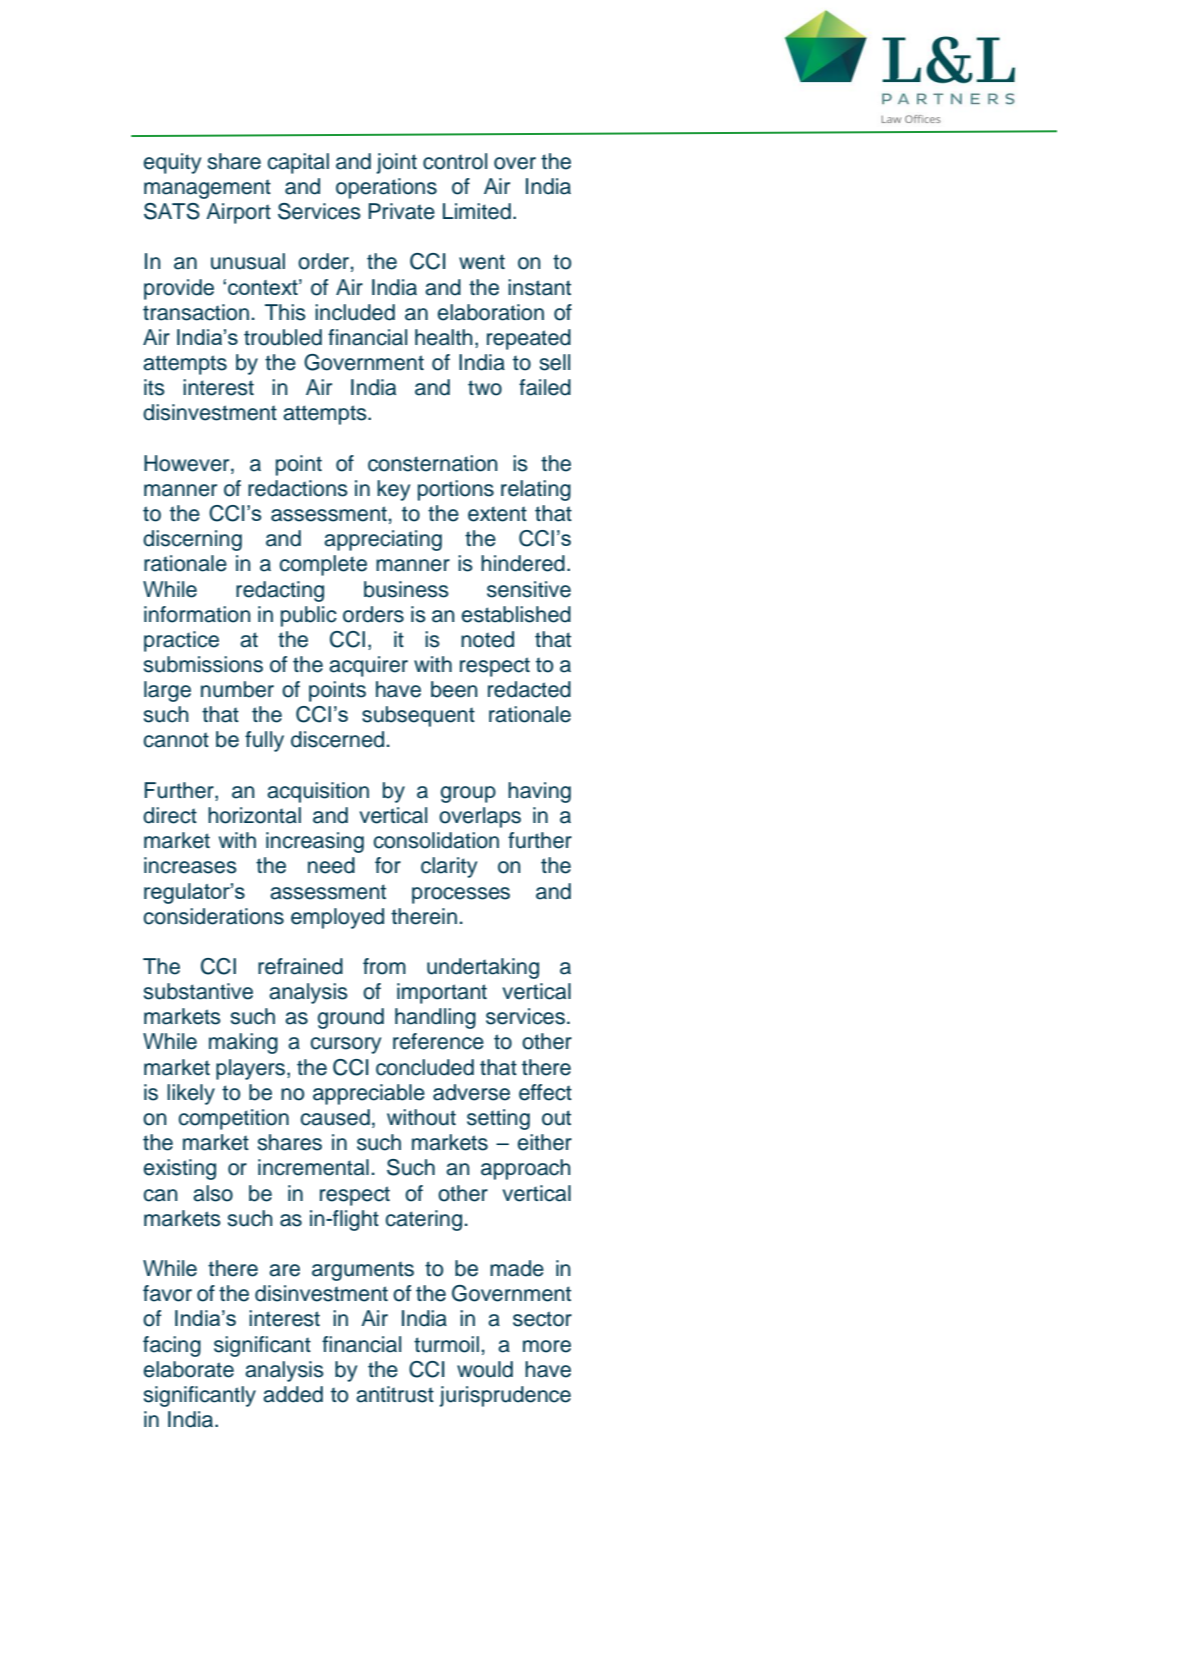  What do you see at coordinates (176, 740) in the document?
I see `cannot` at bounding box center [176, 740].
